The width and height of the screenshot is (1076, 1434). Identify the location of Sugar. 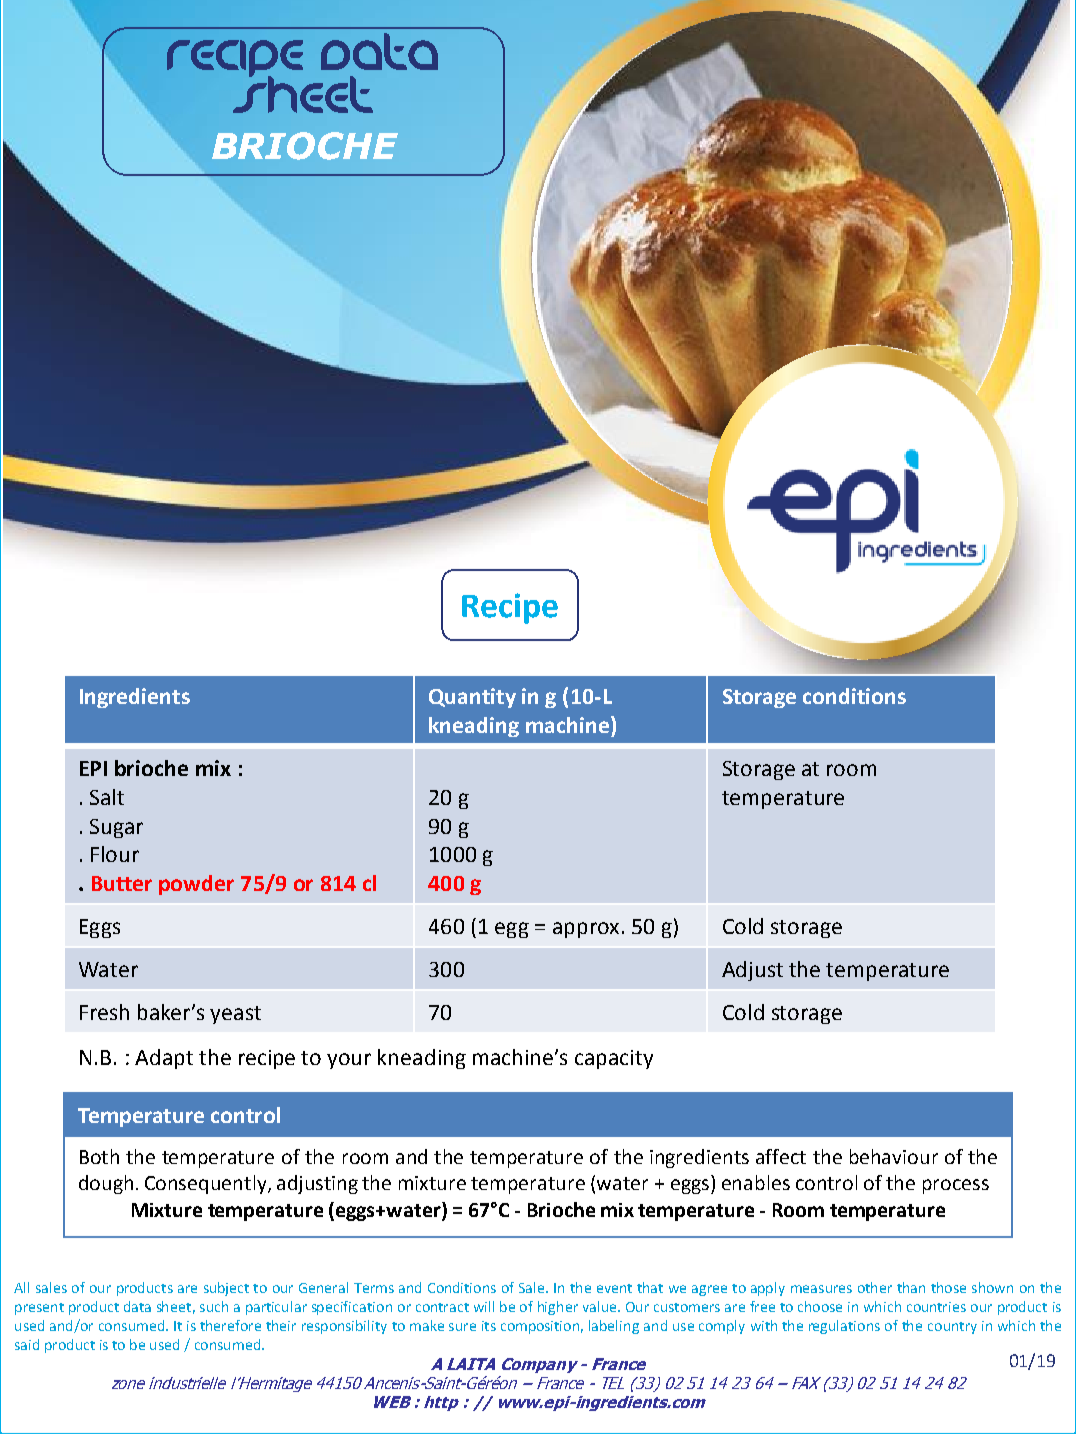
(116, 828).
